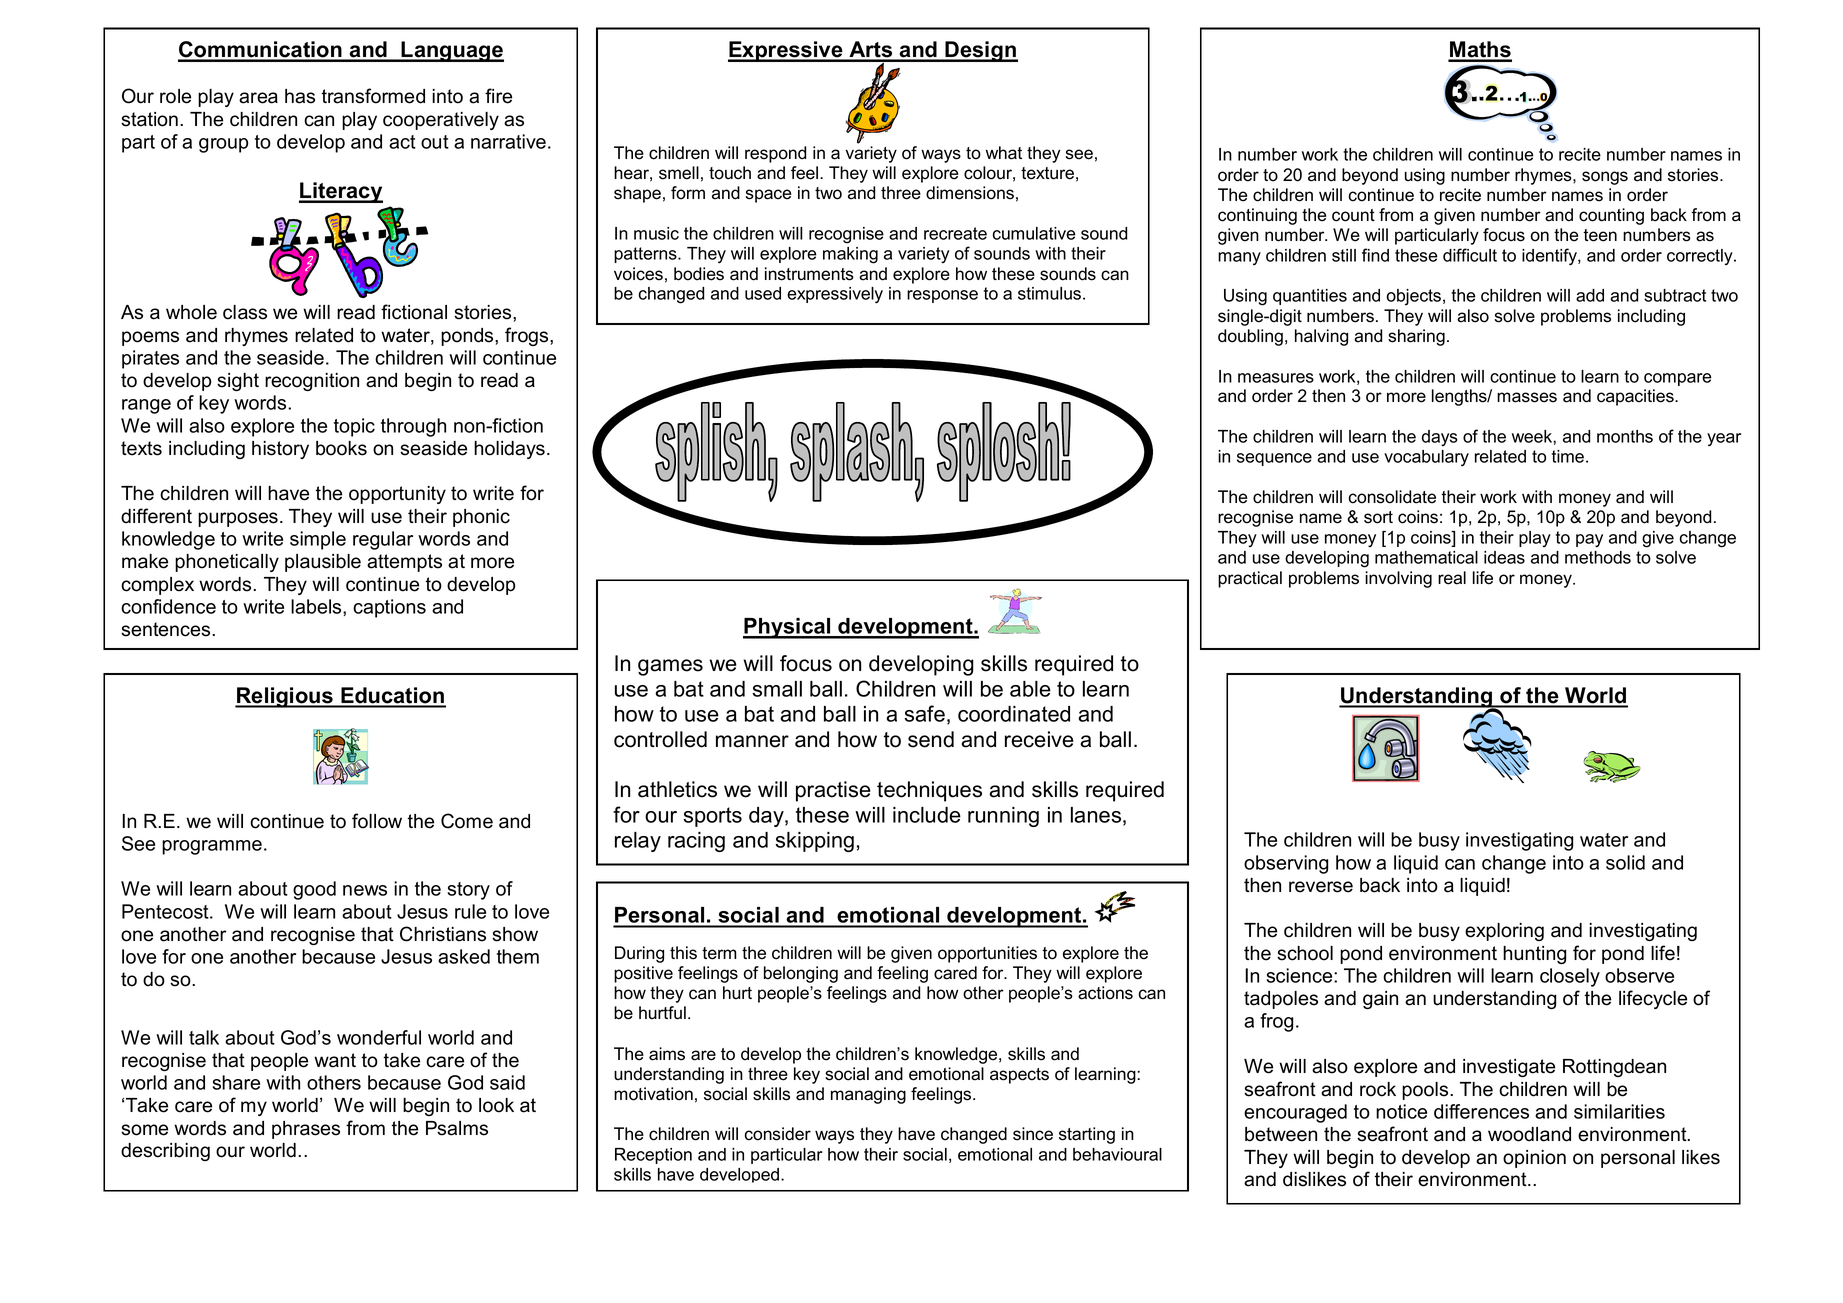 Image resolution: width=1843 pixels, height=1303 pixels. Describe the element at coordinates (300, 96) in the document. I see `has` at that location.
